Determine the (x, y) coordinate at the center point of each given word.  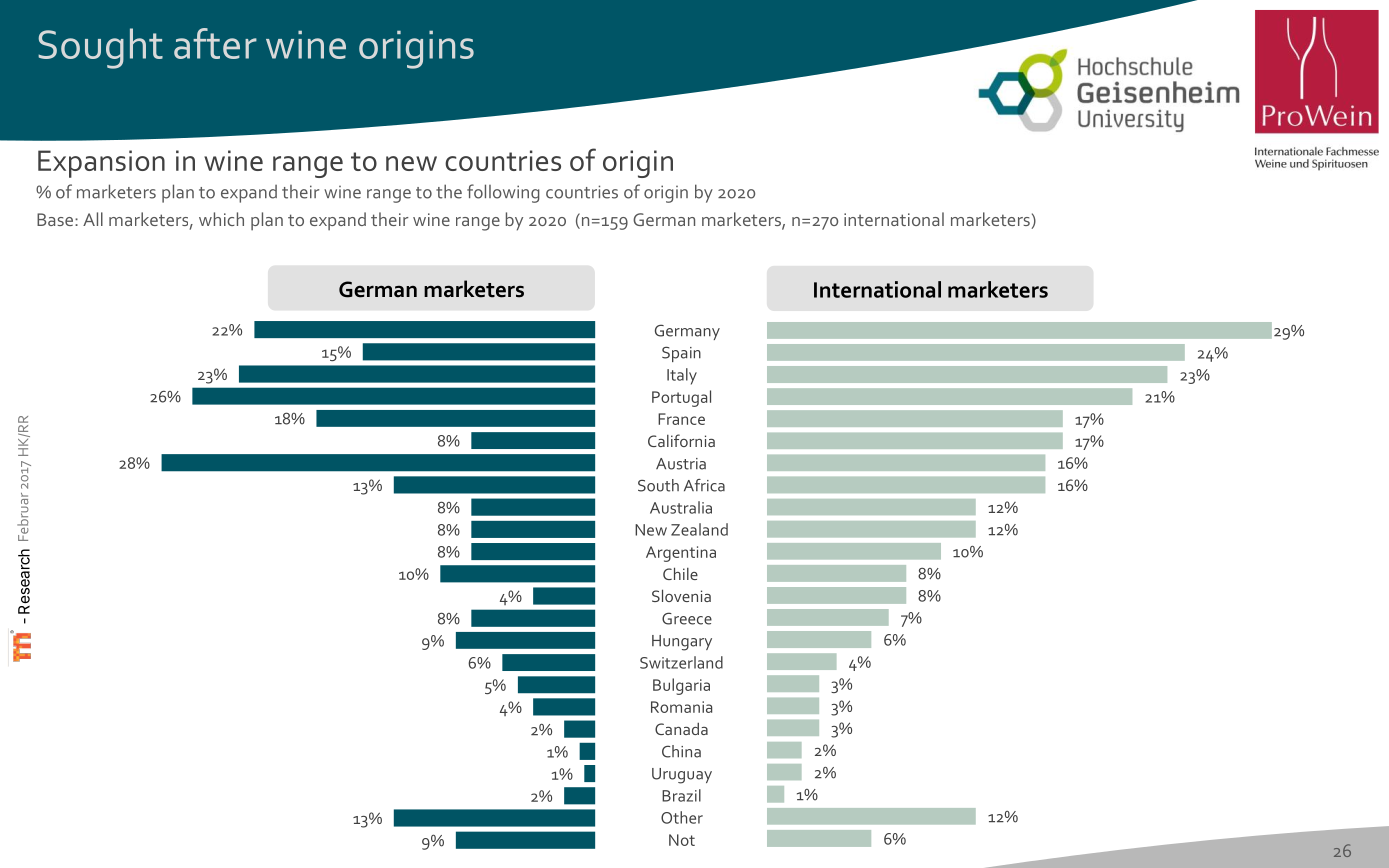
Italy (682, 376)
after (215, 43)
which (221, 219)
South (658, 485)
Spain (681, 354)
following (503, 193)
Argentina (681, 554)
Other (682, 817)
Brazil (681, 795)
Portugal (681, 398)
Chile (680, 573)
